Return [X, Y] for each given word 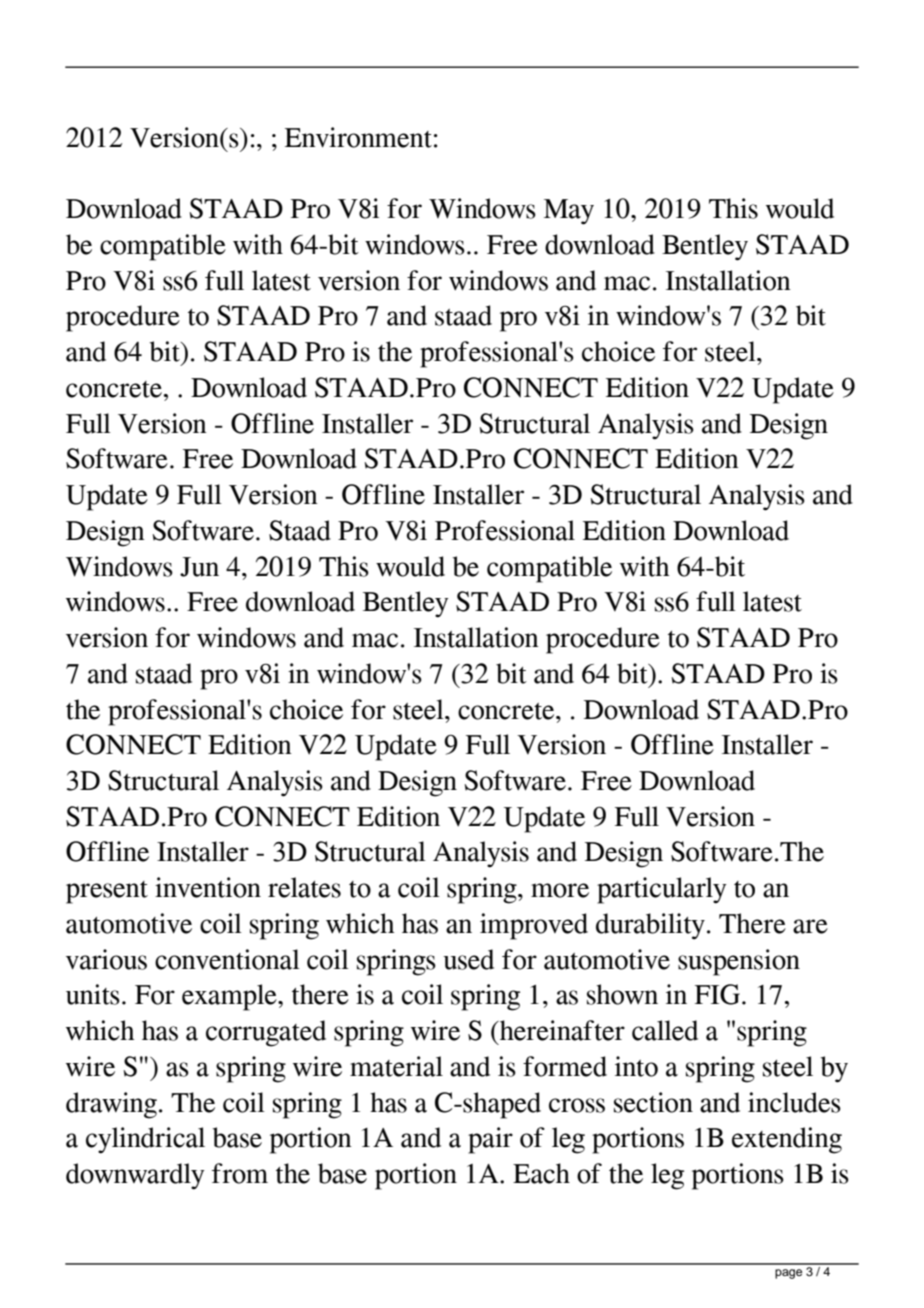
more [560, 890]
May [569, 212]
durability [650, 926]
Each [541, 1173]
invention [208, 887]
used [468, 959]
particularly [662, 890]
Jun [199, 567]
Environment [358, 137]
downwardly [135, 1176]
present [107, 892]
